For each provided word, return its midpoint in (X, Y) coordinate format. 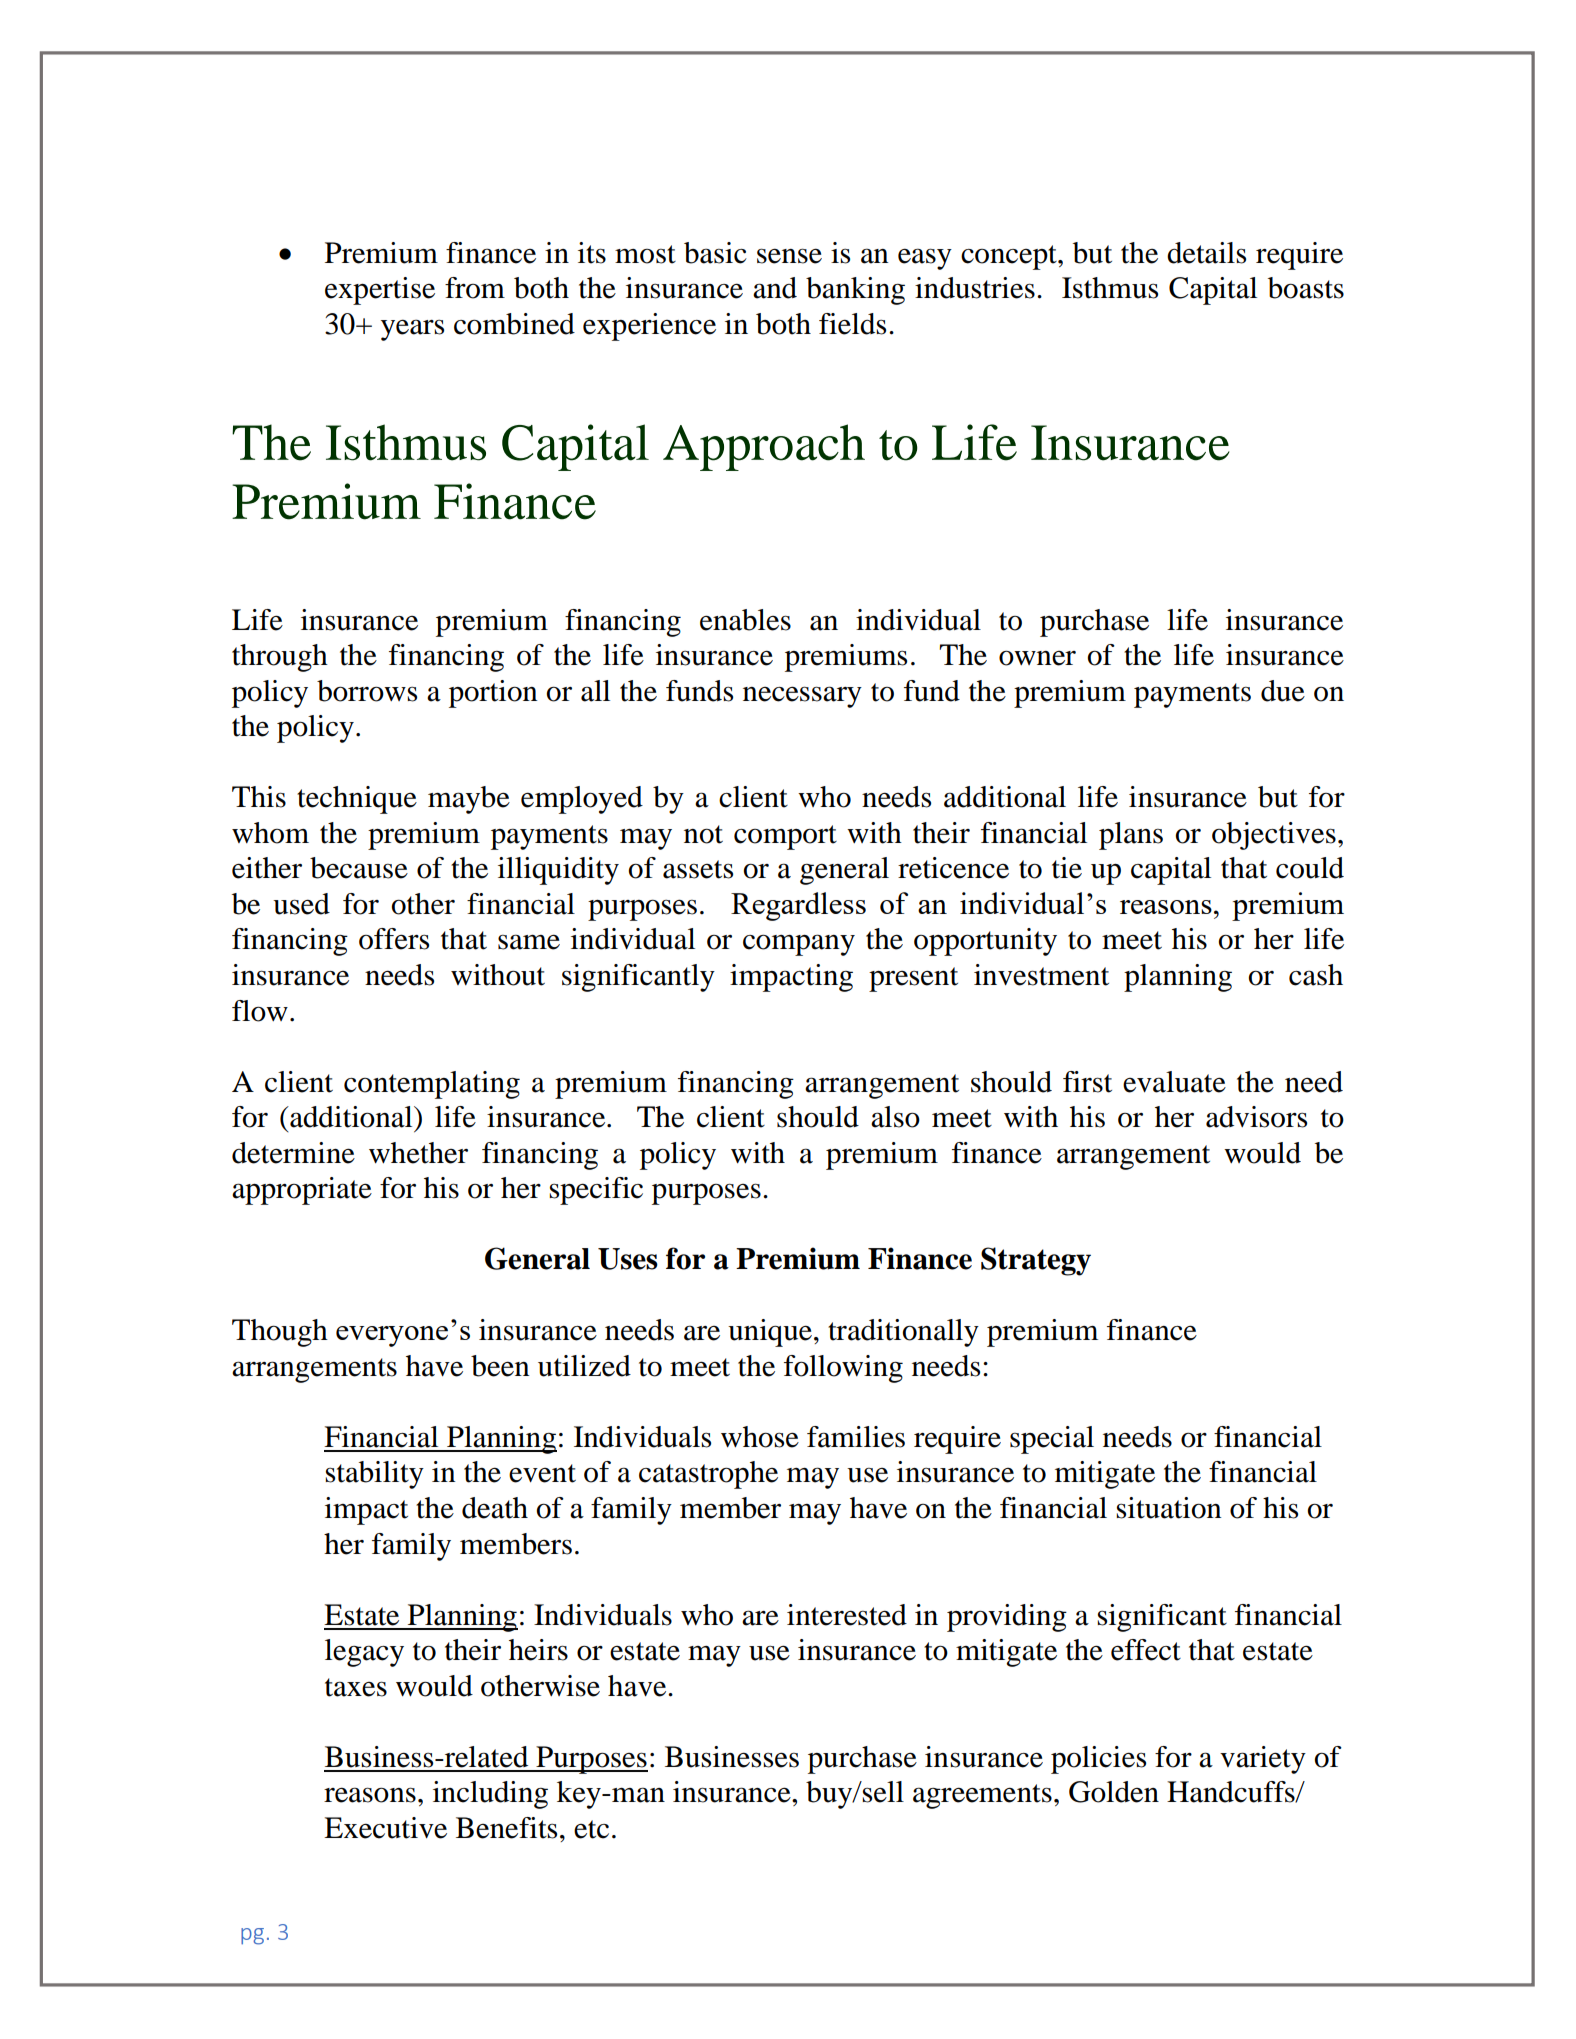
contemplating (432, 1085)
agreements (982, 1796)
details (1206, 253)
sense (789, 256)
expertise (380, 291)
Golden (1114, 1792)
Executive (385, 1828)
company (799, 945)
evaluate (1174, 1082)
